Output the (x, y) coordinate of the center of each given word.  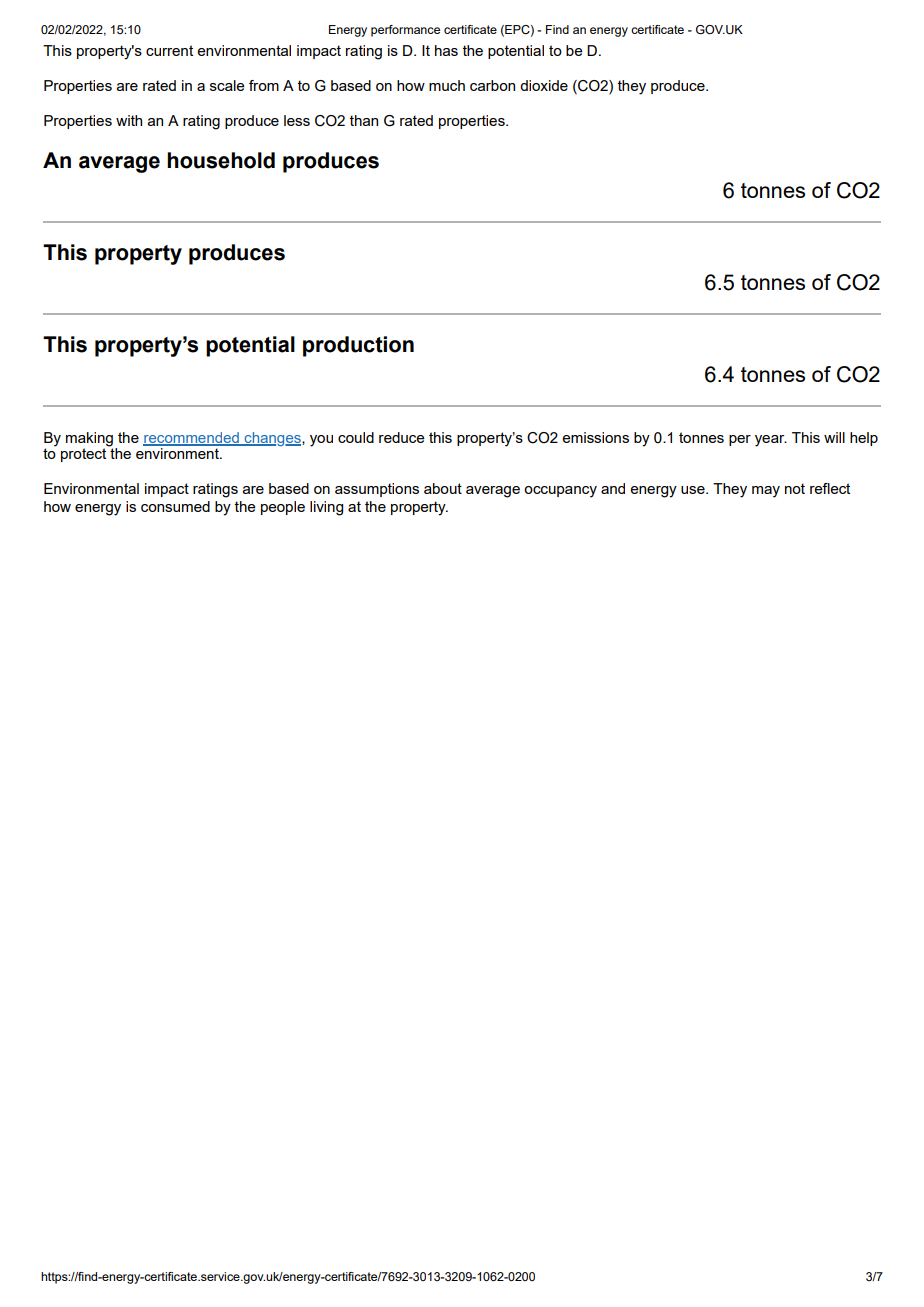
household (221, 160)
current (169, 50)
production (358, 346)
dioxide (544, 85)
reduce (402, 437)
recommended (192, 438)
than (364, 120)
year (771, 441)
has (446, 50)
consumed (175, 506)
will (834, 437)
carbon (492, 85)
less (297, 120)
